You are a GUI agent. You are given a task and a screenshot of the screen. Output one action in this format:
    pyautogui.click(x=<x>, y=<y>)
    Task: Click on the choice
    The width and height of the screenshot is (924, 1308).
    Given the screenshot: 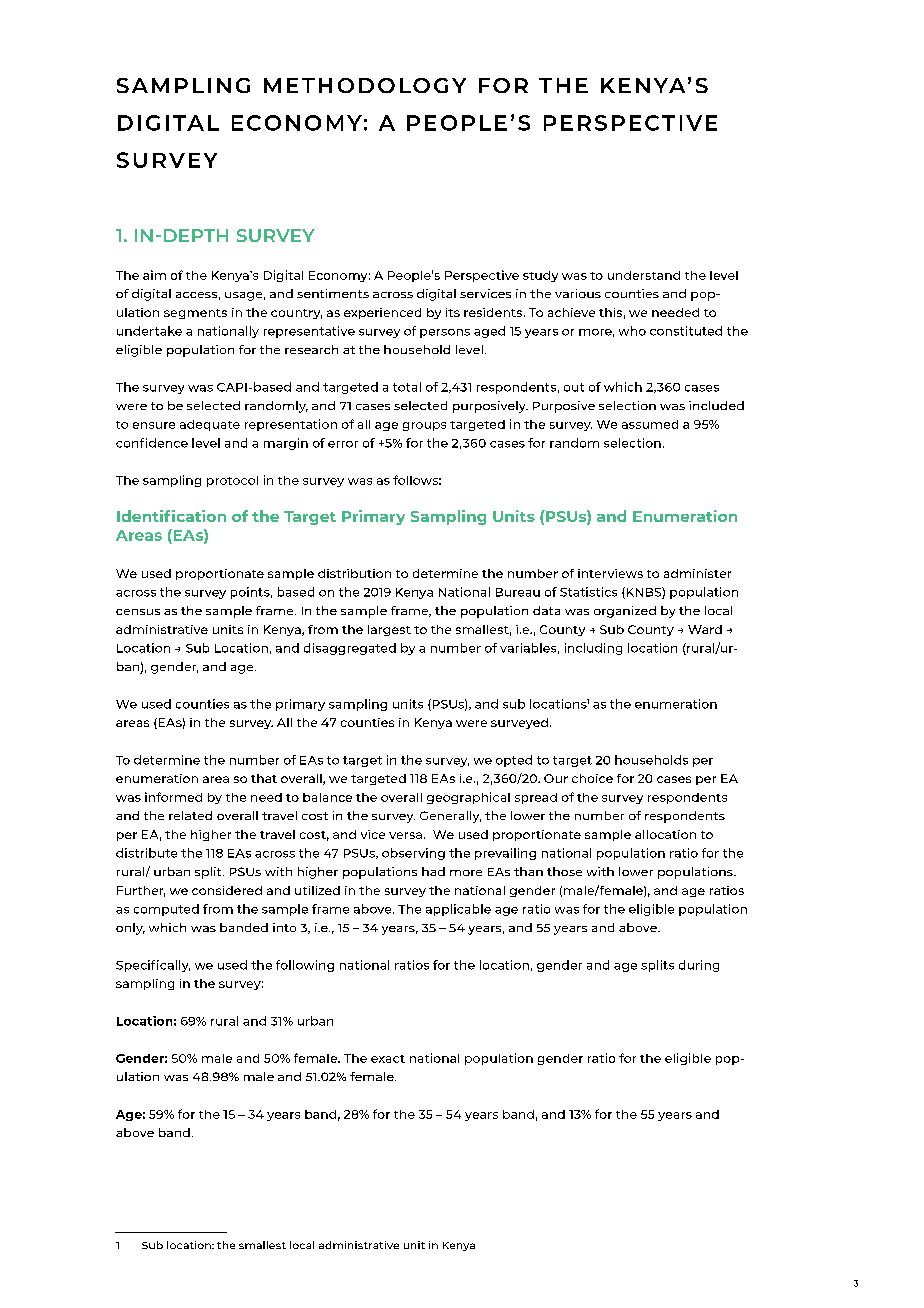 What is the action you would take?
    pyautogui.click(x=592, y=778)
